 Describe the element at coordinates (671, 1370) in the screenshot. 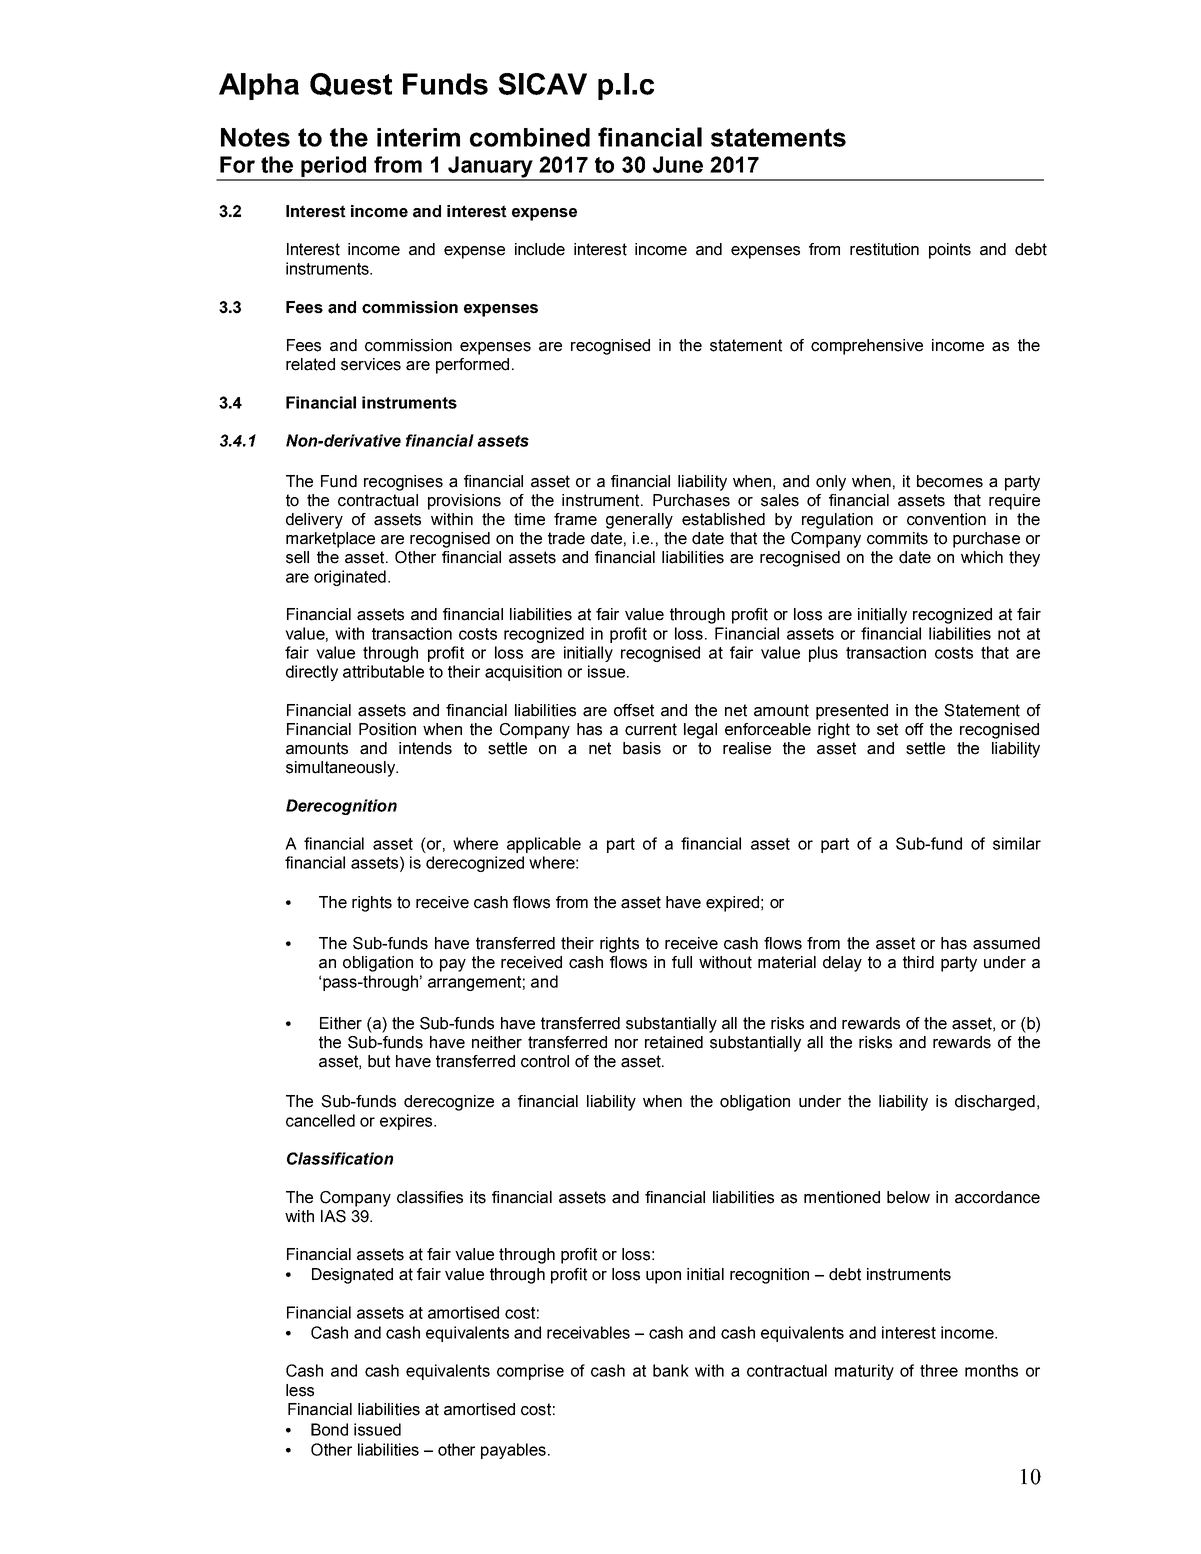

I see `bank` at that location.
